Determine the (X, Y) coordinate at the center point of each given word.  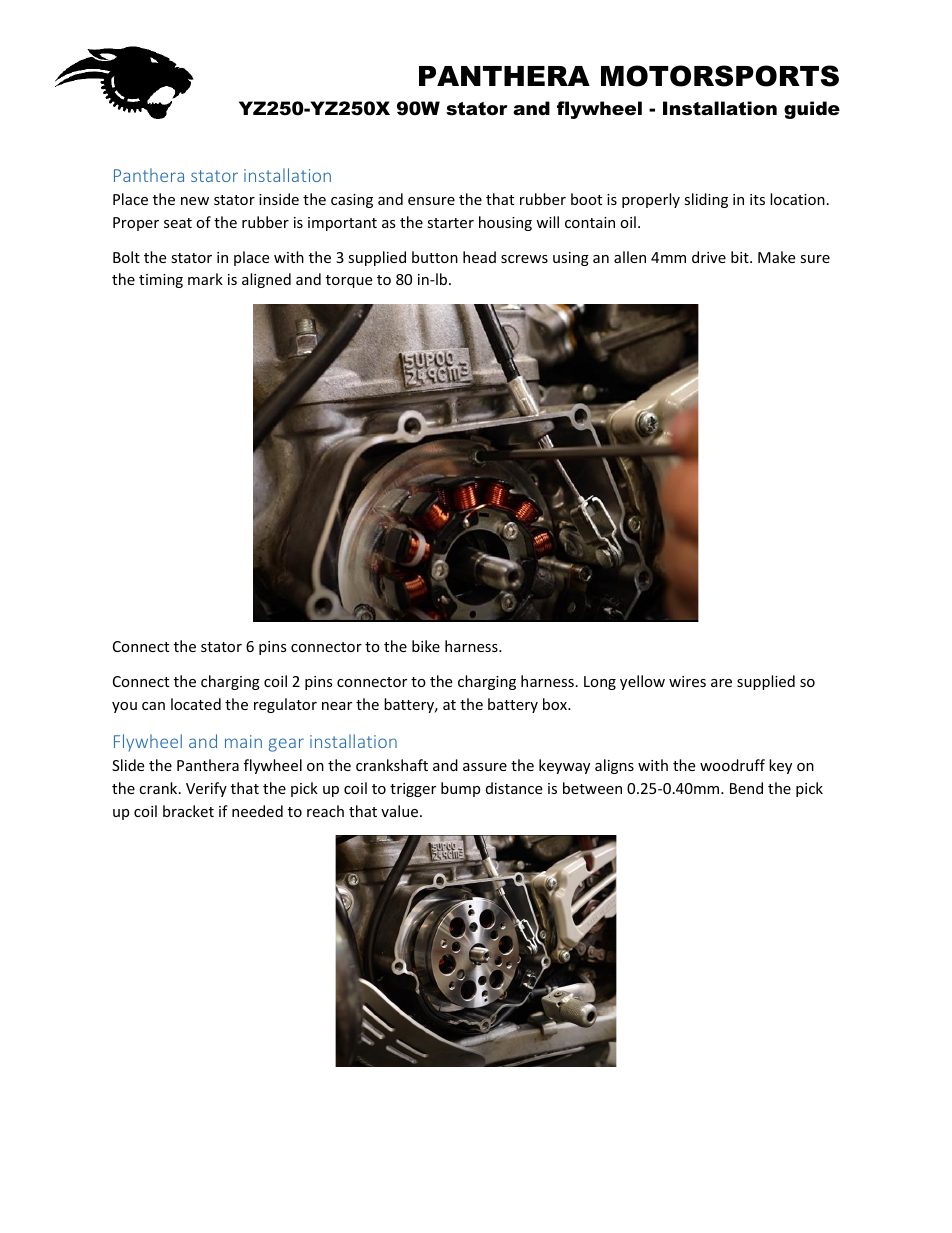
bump (460, 789)
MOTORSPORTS (720, 76)
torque (349, 281)
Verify (206, 789)
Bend (746, 788)
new (195, 201)
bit (741, 257)
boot (586, 199)
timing (161, 281)
